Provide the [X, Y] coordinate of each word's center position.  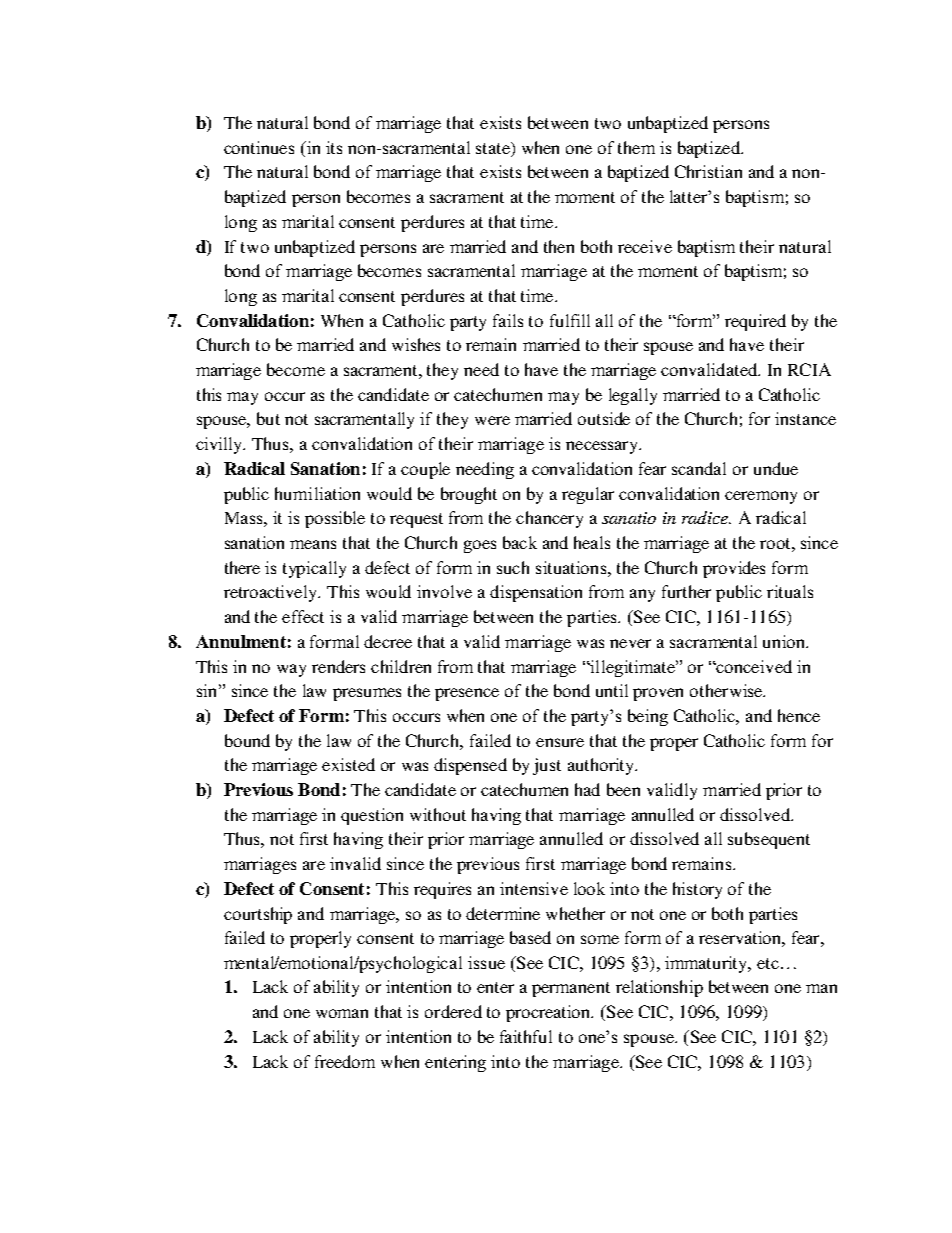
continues [259, 147]
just [547, 766]
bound [247, 740]
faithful [526, 1036]
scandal [699, 468]
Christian [708, 171]
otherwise [727, 690]
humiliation [317, 493]
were [492, 420]
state [494, 149]
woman [342, 1013]
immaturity [707, 964]
